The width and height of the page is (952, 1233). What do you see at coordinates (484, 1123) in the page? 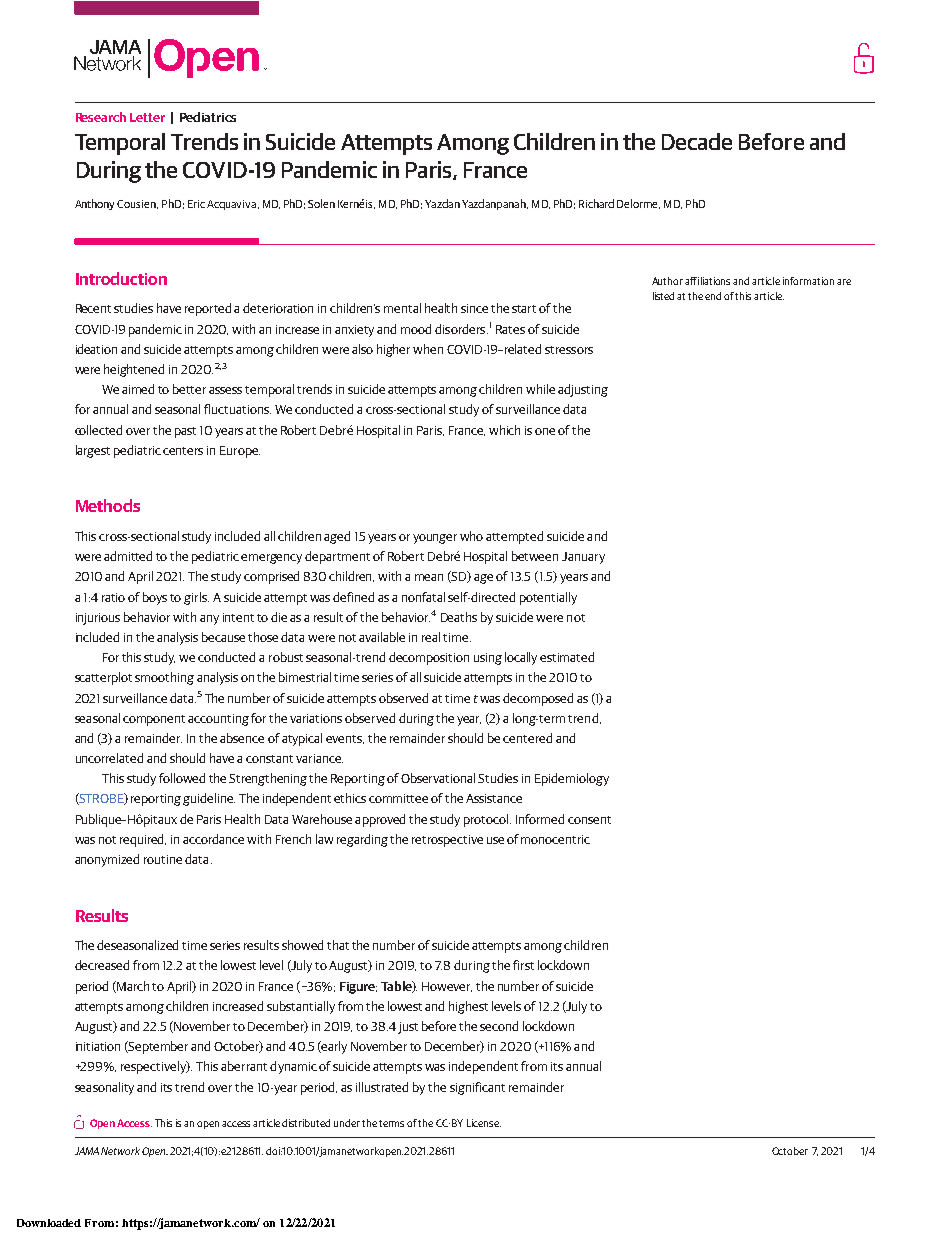
I see `License` at bounding box center [484, 1123].
